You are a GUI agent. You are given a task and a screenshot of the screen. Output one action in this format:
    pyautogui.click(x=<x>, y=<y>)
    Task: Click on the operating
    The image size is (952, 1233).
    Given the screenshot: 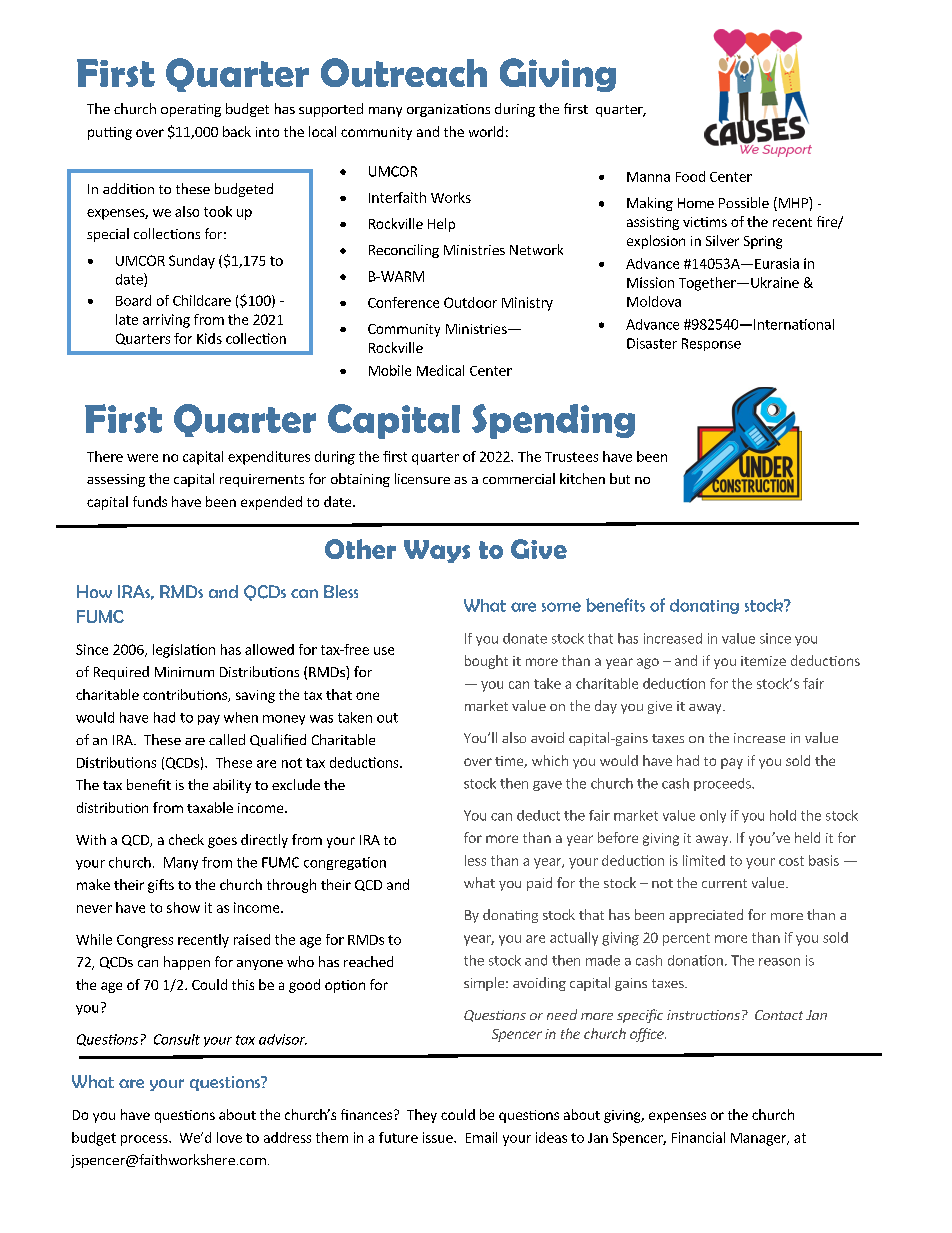 What is the action you would take?
    pyautogui.click(x=191, y=110)
